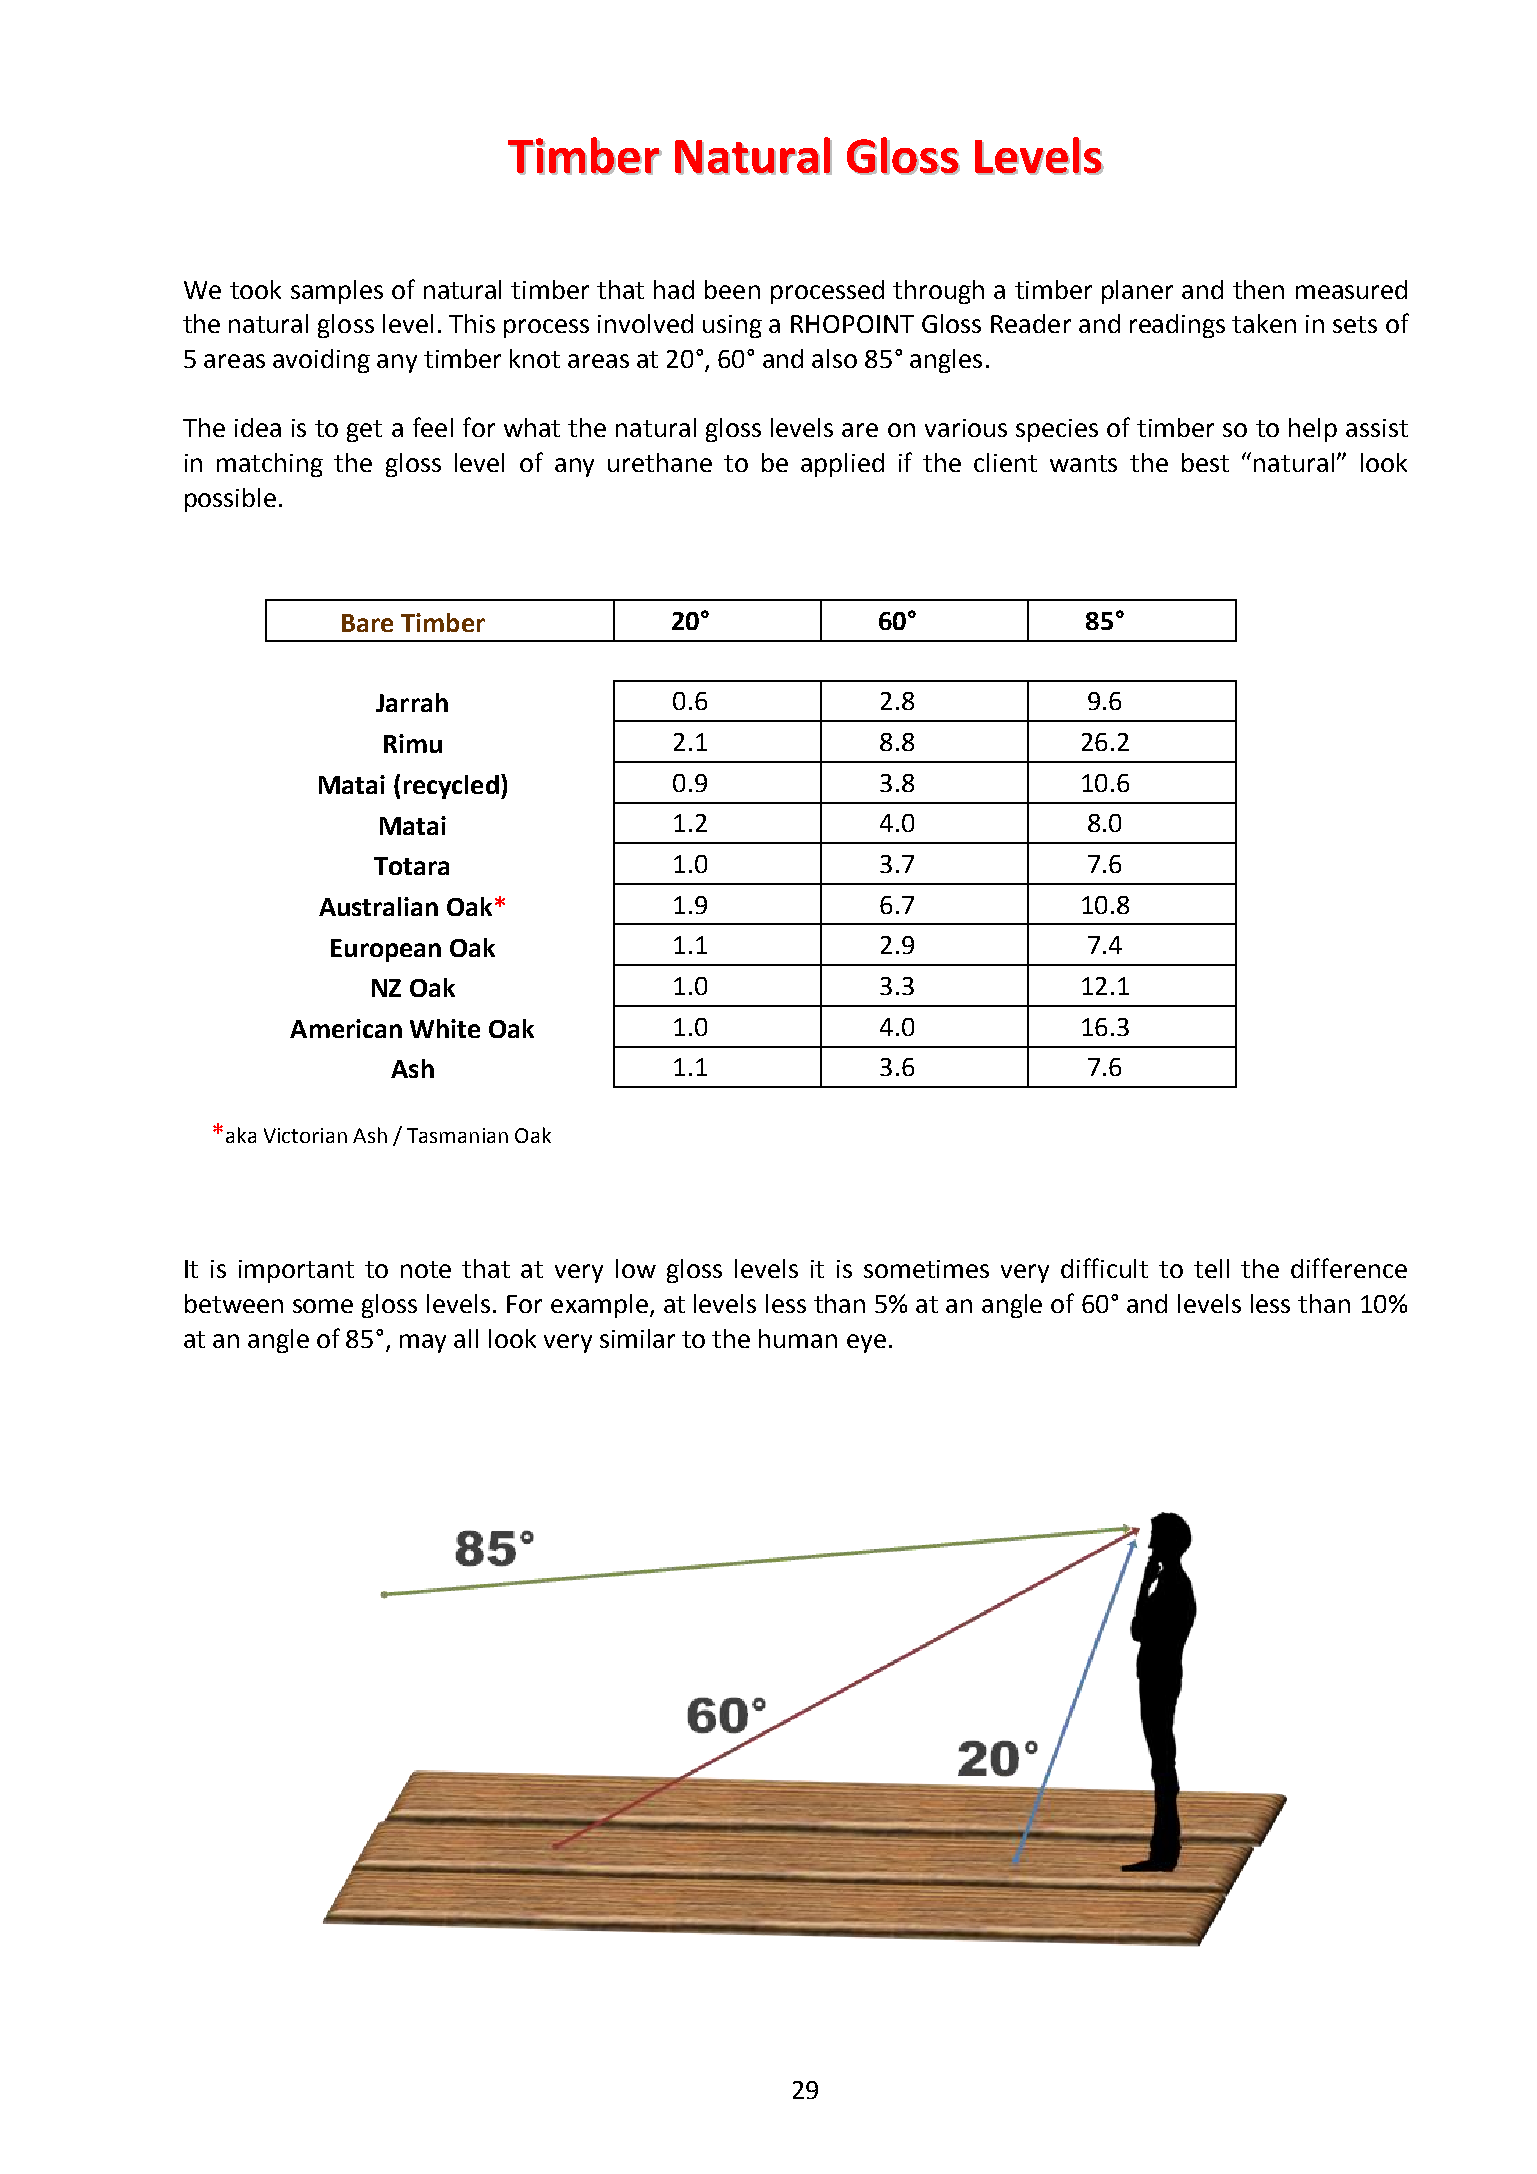  What do you see at coordinates (798, 1338) in the page?
I see `human` at bounding box center [798, 1338].
